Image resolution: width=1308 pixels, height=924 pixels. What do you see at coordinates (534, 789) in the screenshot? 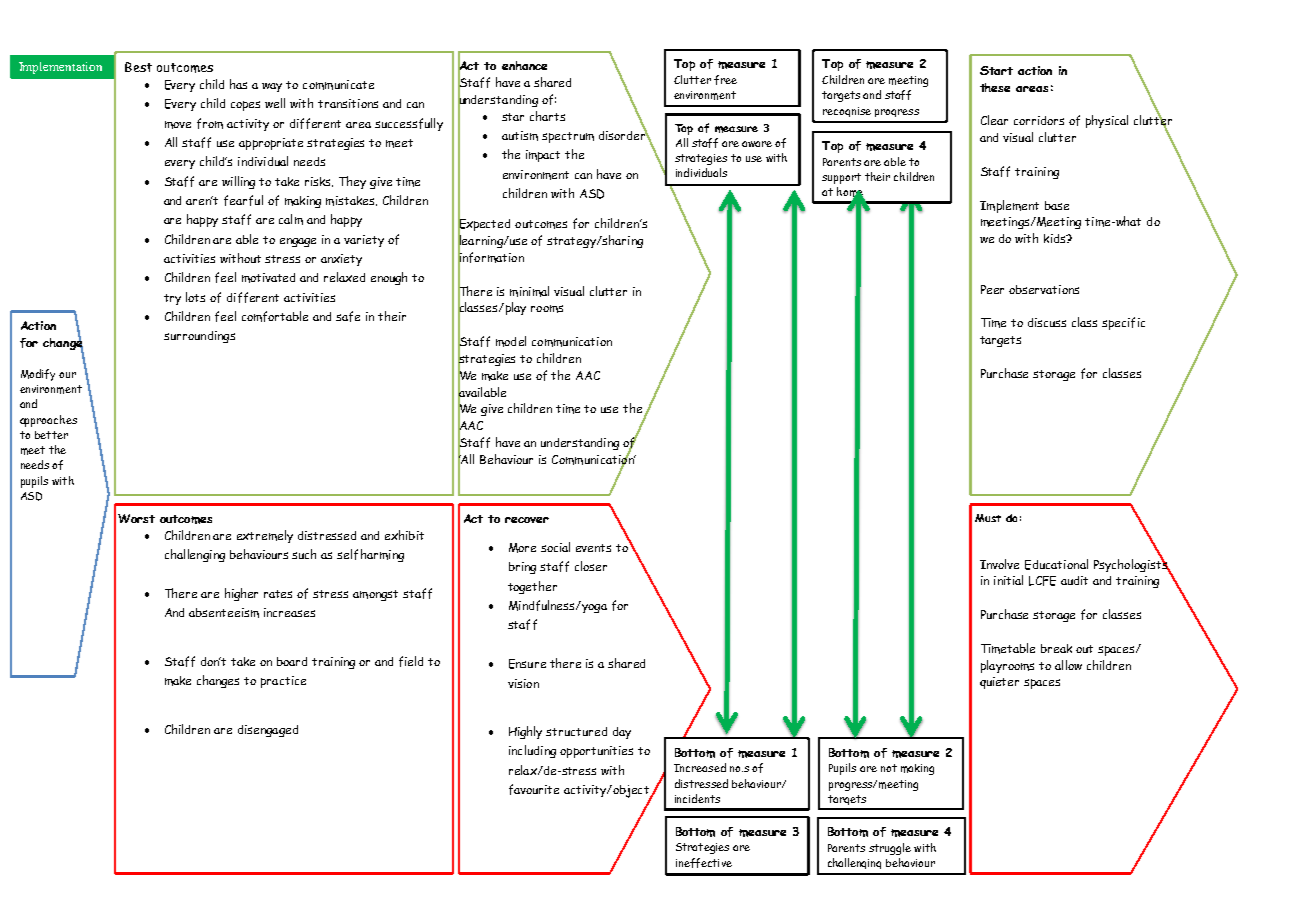
I see `favourite` at bounding box center [534, 789].
